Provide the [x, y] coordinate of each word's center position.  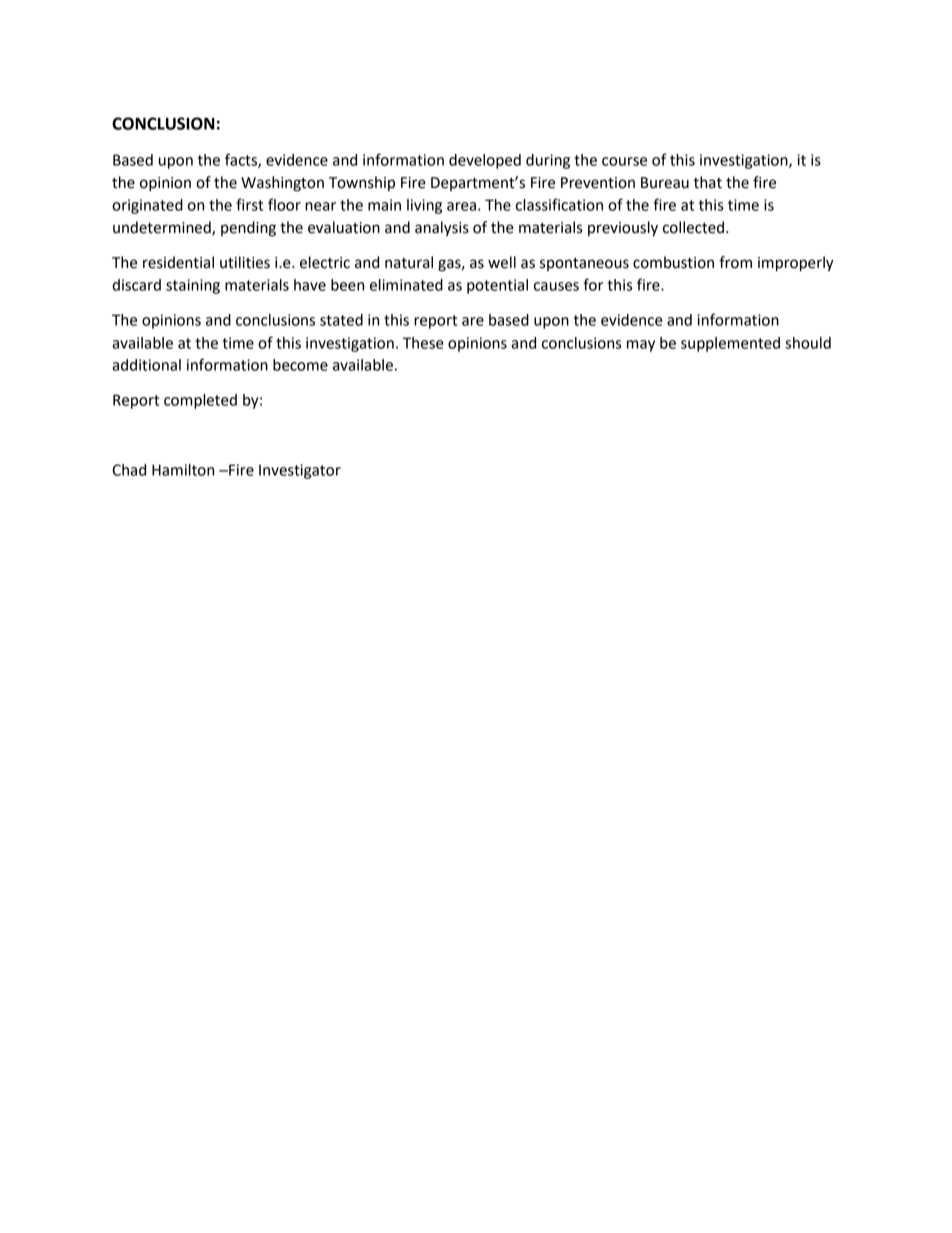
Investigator [300, 471]
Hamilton [183, 470]
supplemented [730, 344]
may [641, 346]
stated [341, 320]
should [808, 343]
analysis [442, 229]
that [707, 182]
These [423, 343]
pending [248, 229]
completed [200, 401]
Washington [282, 184]
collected [693, 227]
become [300, 365]
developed [485, 161]
